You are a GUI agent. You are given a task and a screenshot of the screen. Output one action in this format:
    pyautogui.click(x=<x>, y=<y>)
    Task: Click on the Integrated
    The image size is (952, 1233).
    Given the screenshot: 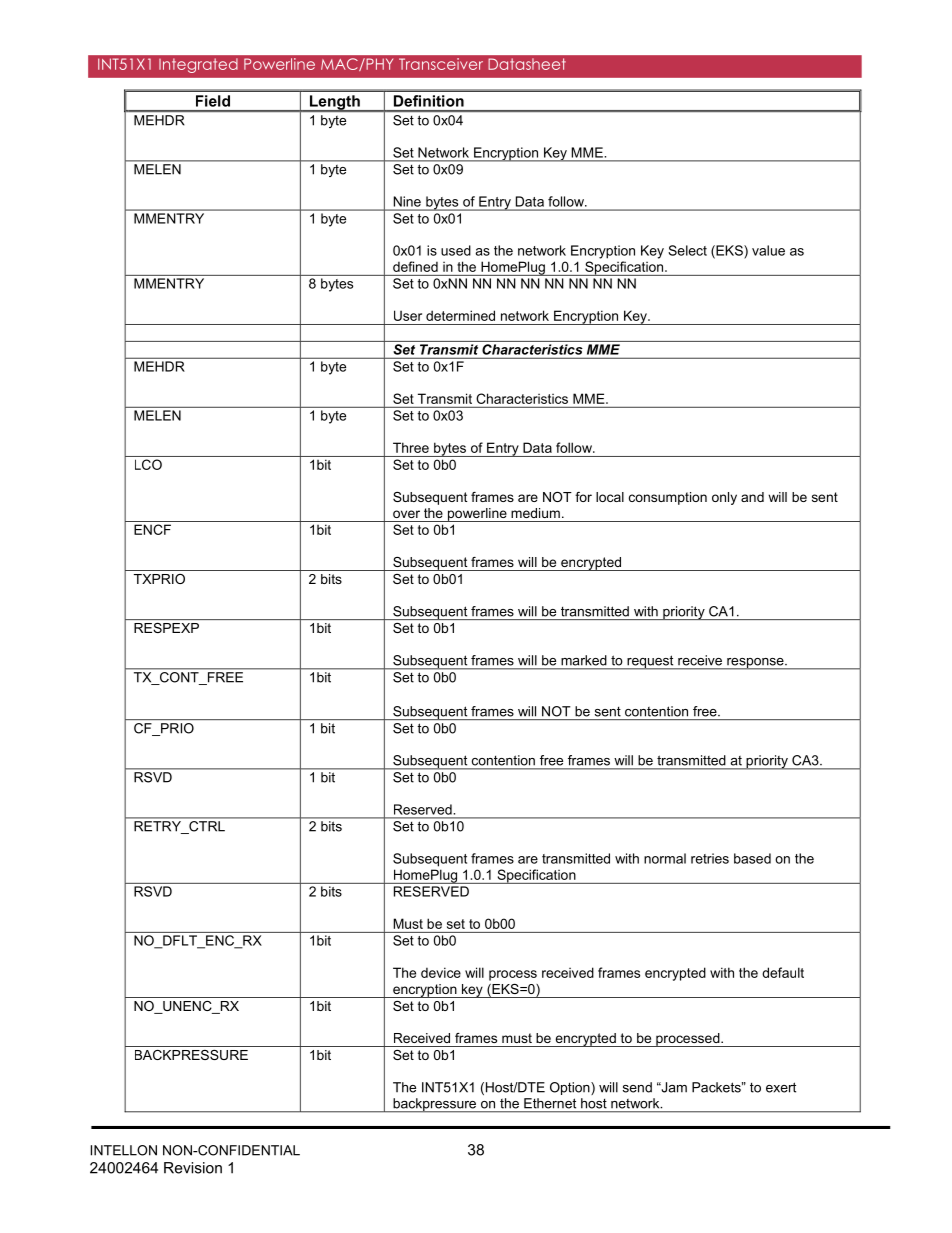 What is the action you would take?
    pyautogui.click(x=198, y=65)
